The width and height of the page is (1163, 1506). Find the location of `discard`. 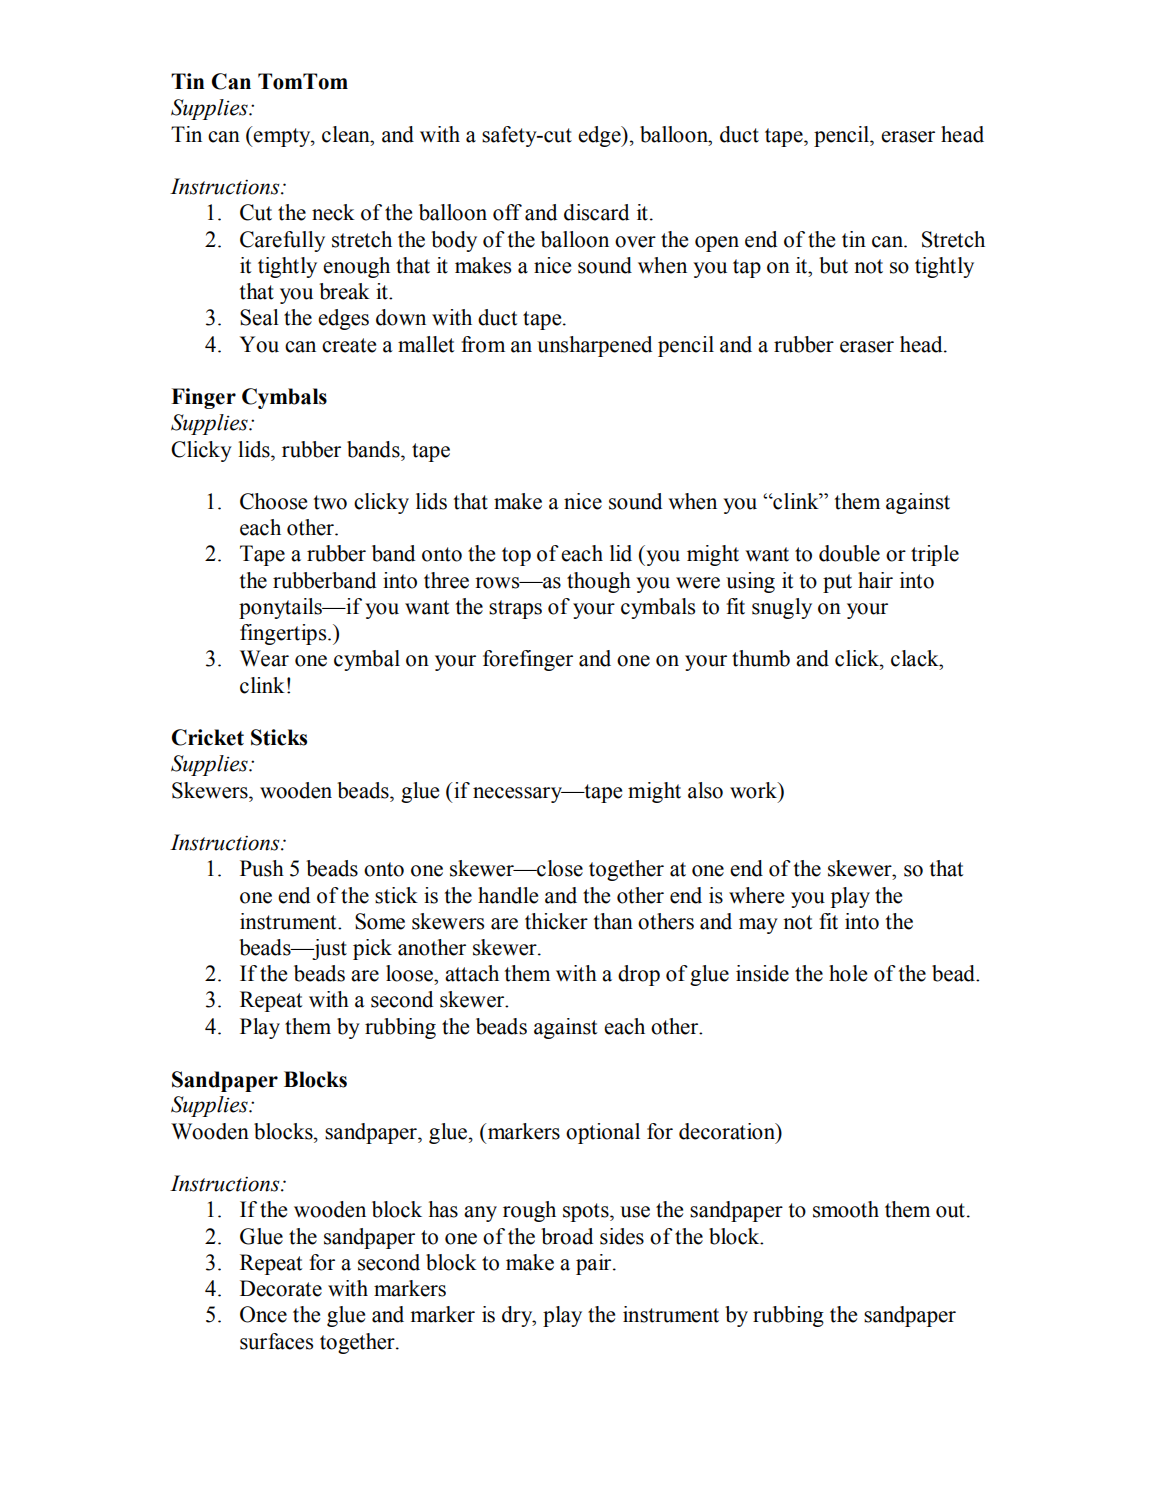

discard is located at coordinates (596, 212).
